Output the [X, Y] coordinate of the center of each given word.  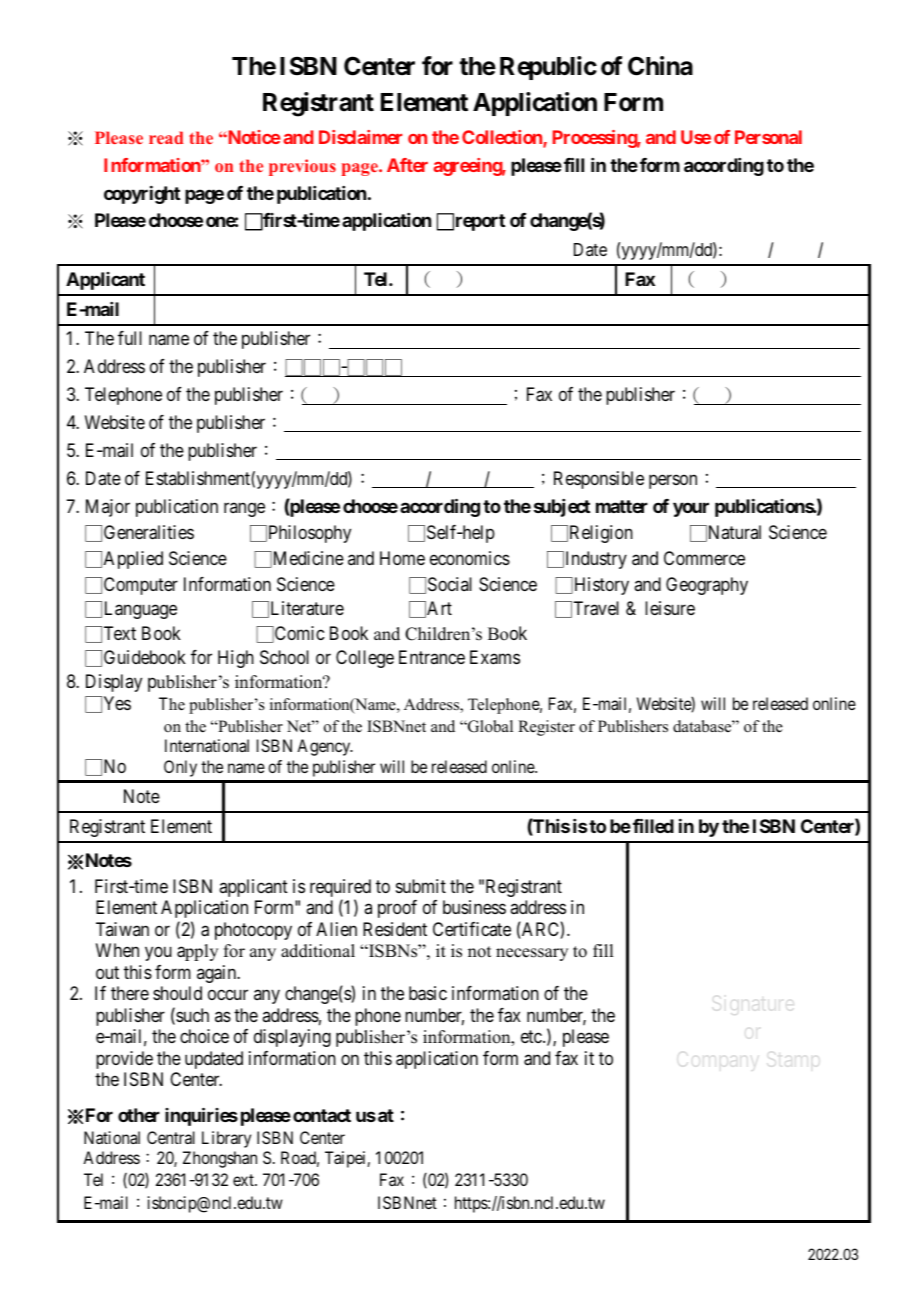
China [660, 66]
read [166, 137]
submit [421, 886]
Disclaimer [360, 137]
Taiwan [122, 929]
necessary [532, 954]
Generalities [149, 532]
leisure [670, 608]
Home [402, 558]
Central [171, 1137]
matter [622, 506]
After [407, 165]
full [130, 338]
